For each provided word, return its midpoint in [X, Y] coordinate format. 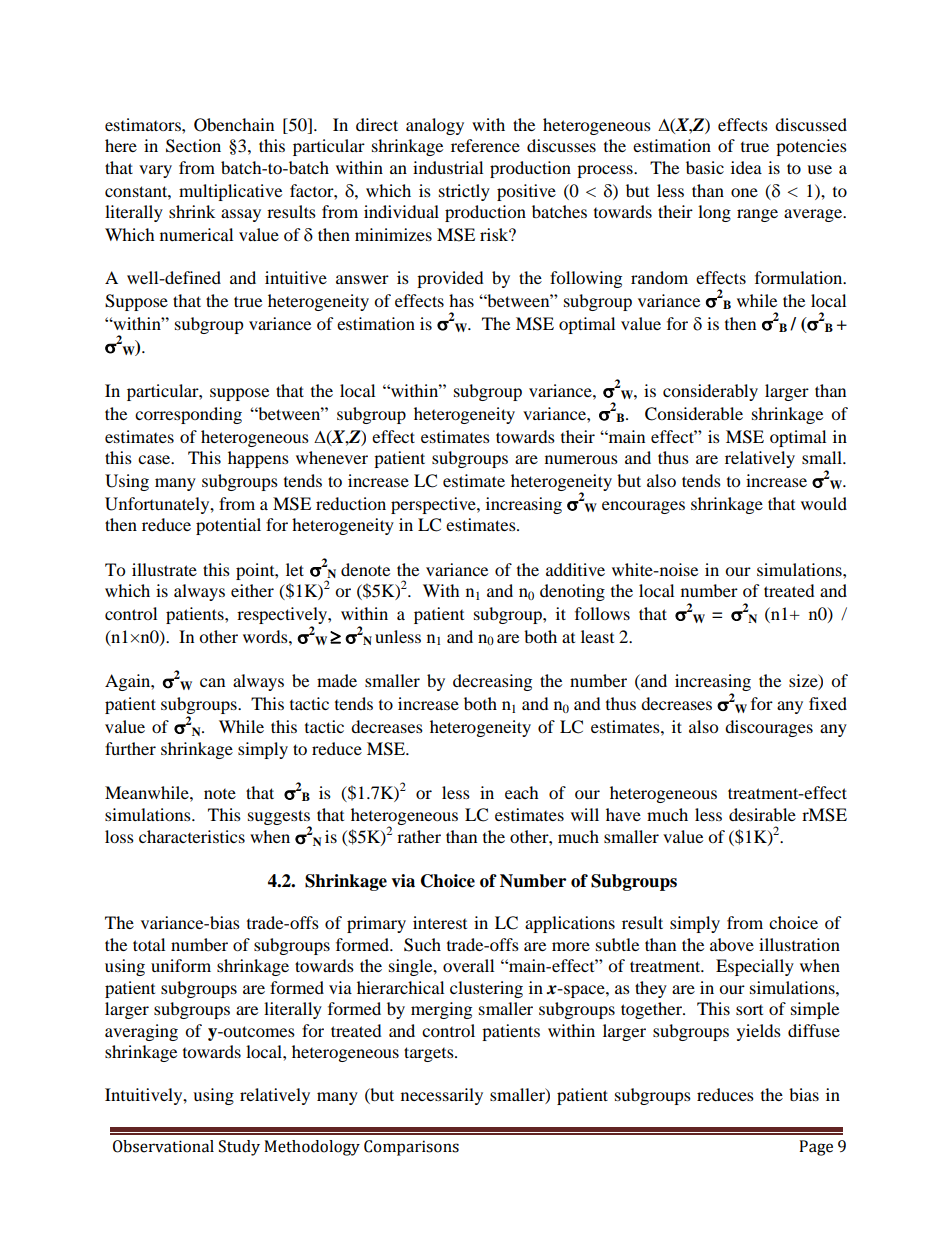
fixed [828, 703]
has [461, 300]
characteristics [192, 836]
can [212, 682]
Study [239, 1148]
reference [485, 145]
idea [746, 167]
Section [193, 146]
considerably [710, 392]
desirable [762, 814]
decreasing [492, 682]
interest [440, 922]
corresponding [188, 415]
